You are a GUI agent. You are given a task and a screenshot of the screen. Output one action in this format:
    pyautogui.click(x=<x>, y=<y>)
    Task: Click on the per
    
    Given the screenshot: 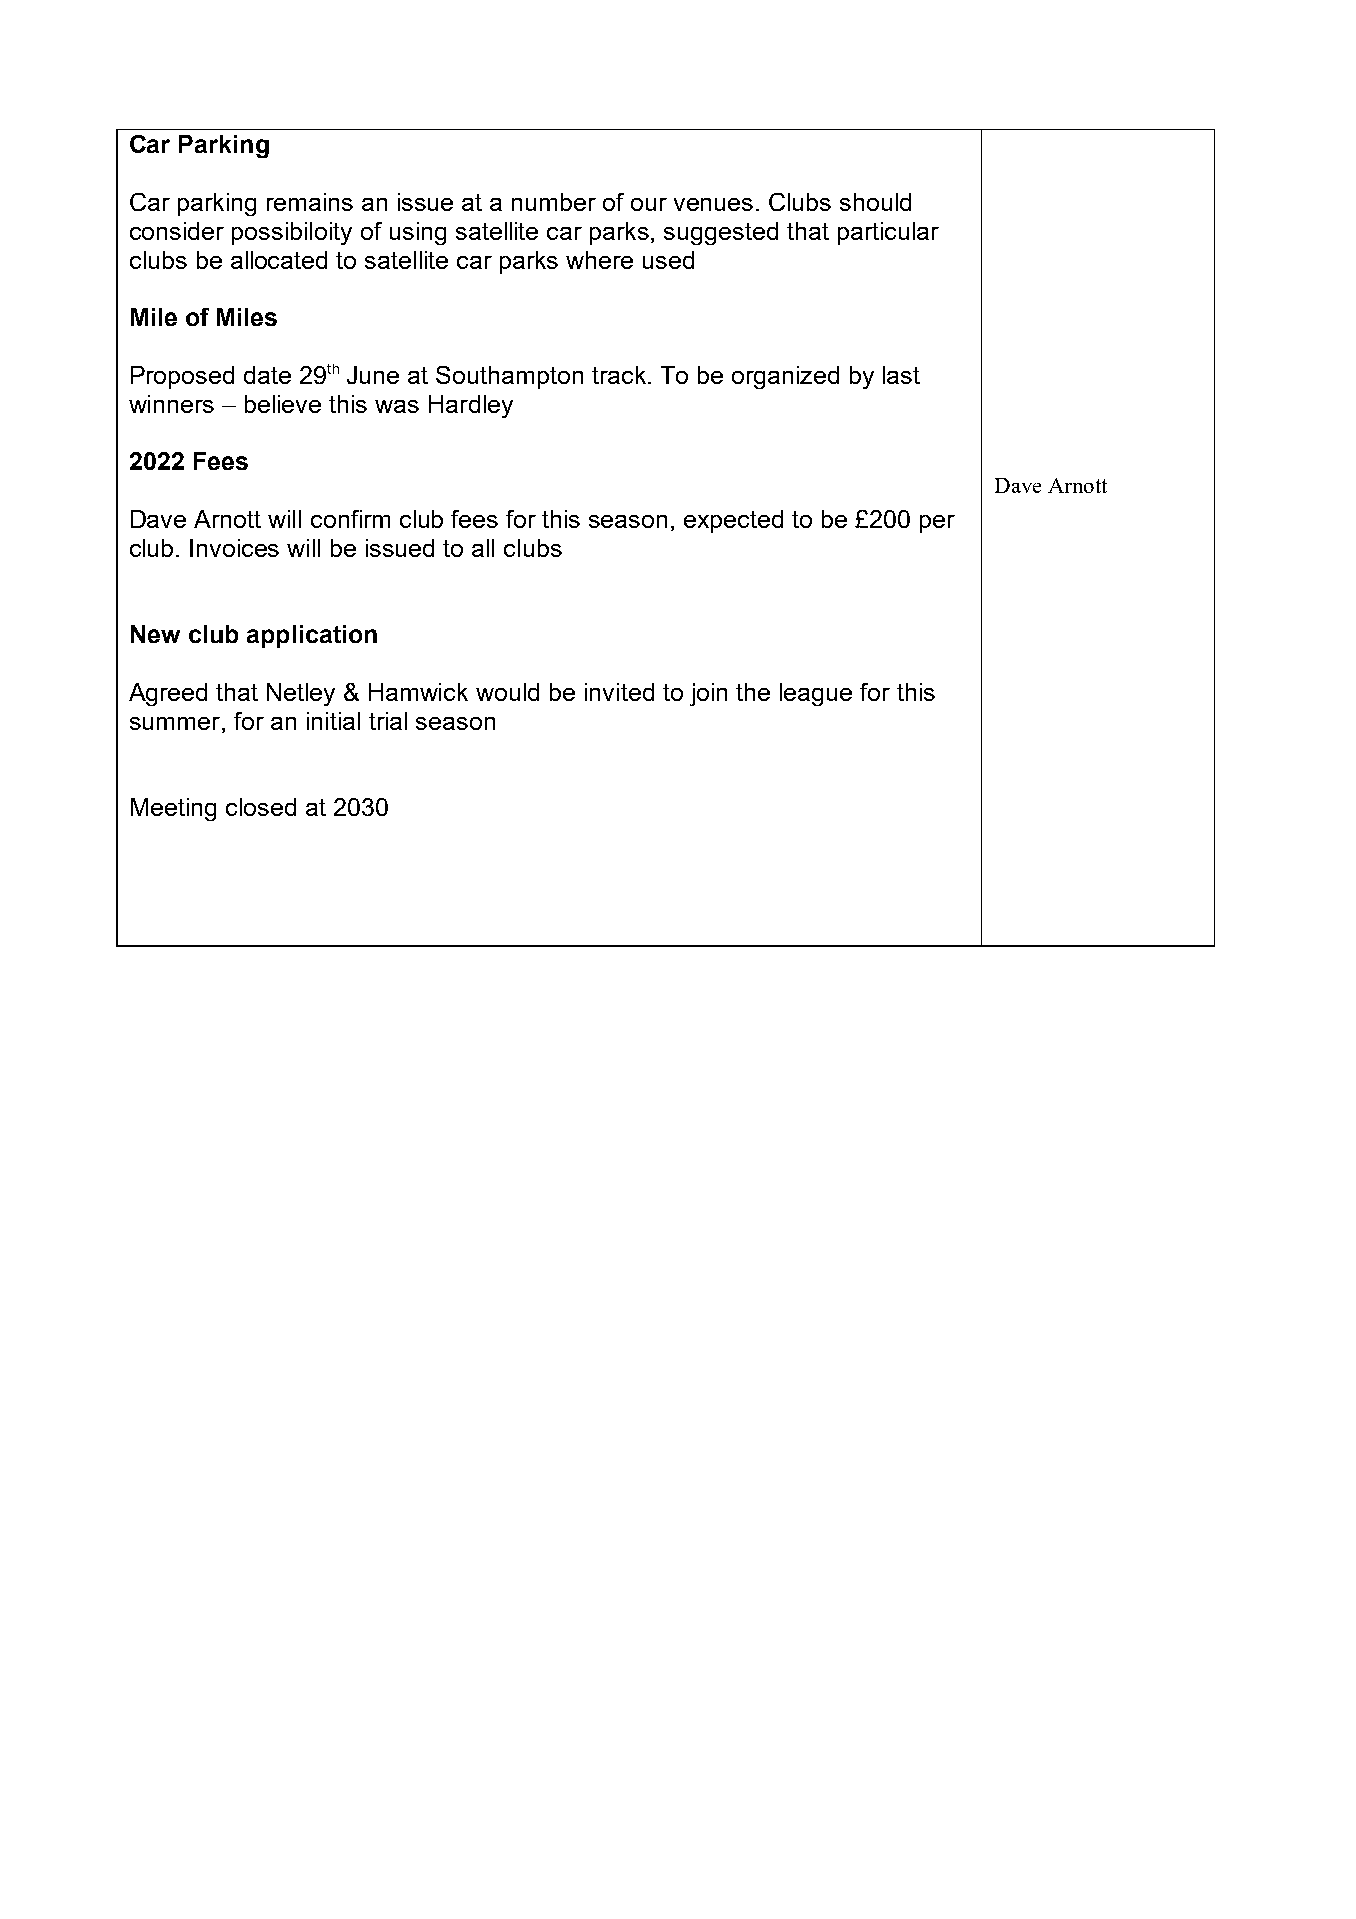 What is the action you would take?
    pyautogui.click(x=937, y=524)
